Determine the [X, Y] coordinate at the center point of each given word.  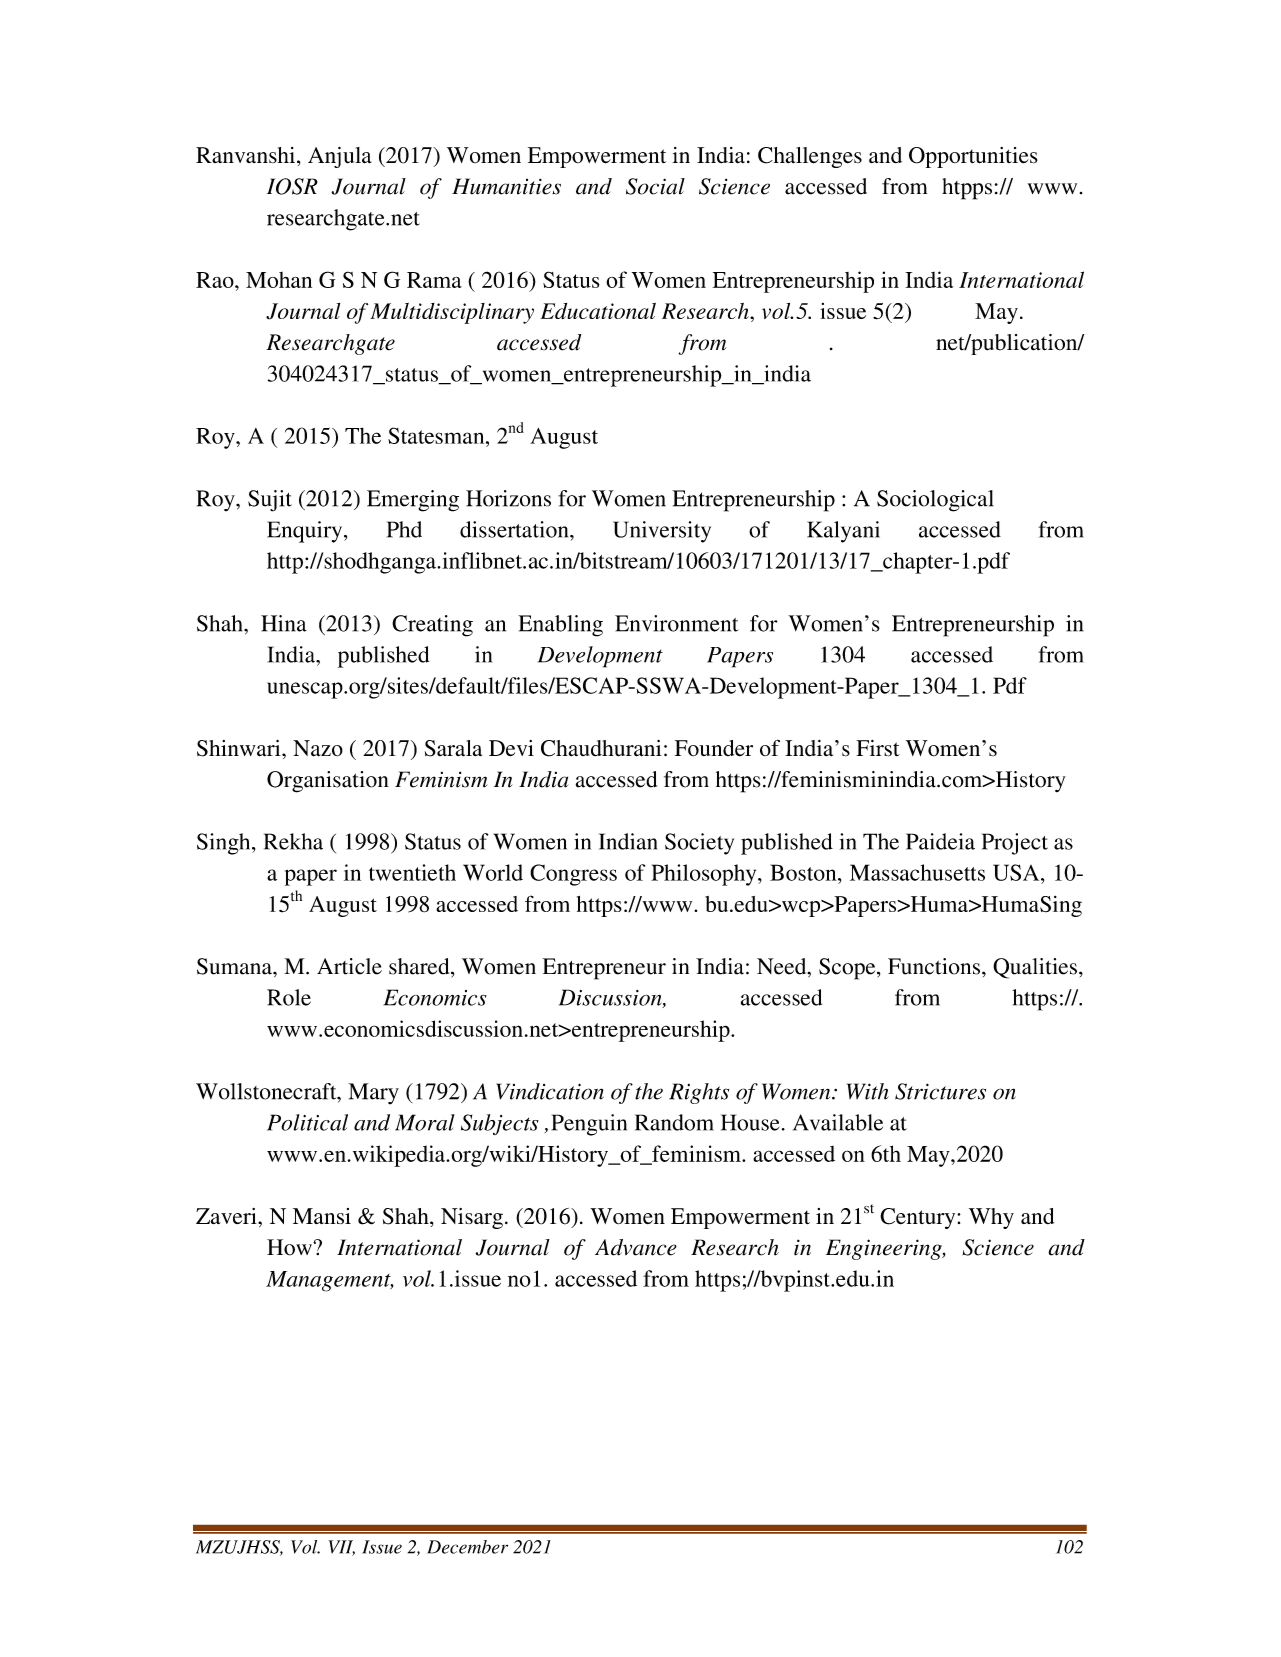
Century [919, 1218]
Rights [699, 1093]
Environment [676, 623]
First [878, 748]
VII [342, 1548]
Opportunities [973, 157]
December [467, 1547]
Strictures [940, 1091]
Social [655, 186]
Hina [284, 623]
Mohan [279, 280]
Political [307, 1122]
